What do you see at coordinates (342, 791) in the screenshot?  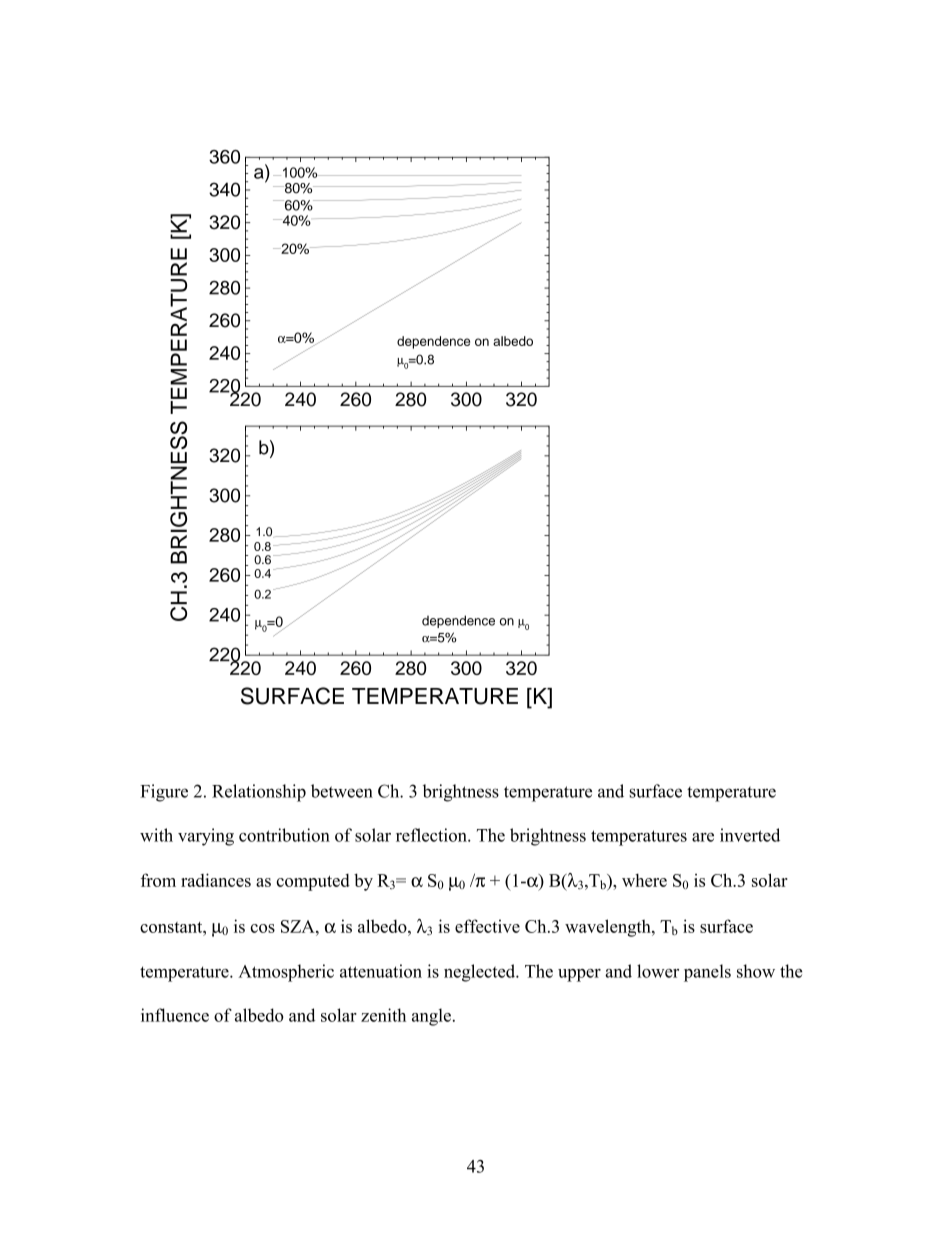 I see `between` at bounding box center [342, 791].
